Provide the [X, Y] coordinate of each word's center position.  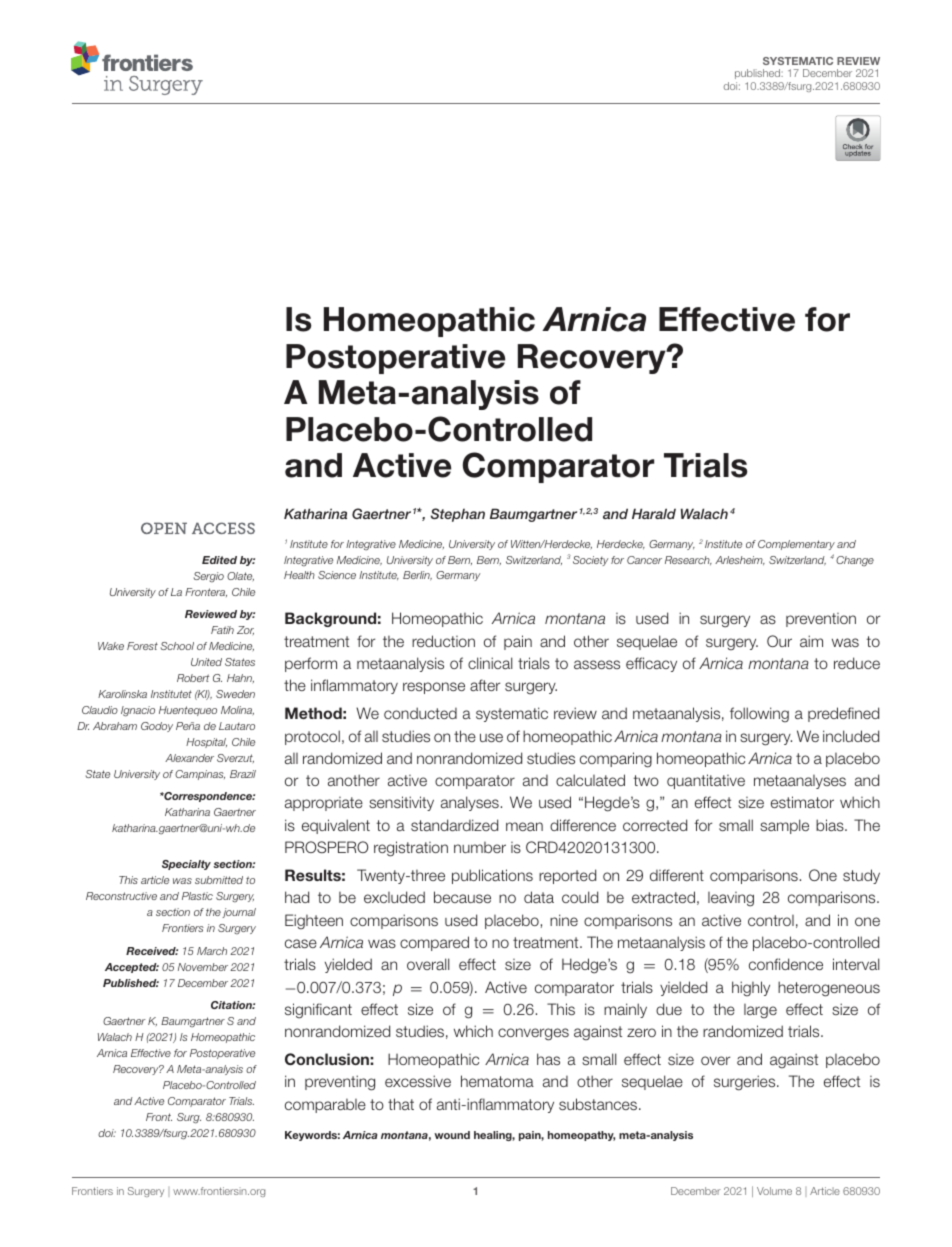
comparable [325, 1106]
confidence [786, 964]
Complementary [796, 545]
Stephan [458, 515]
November [203, 967]
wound [452, 1135]
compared [434, 943]
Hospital [206, 743]
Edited [219, 560]
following [759, 715]
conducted [420, 713]
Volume [774, 1191]
